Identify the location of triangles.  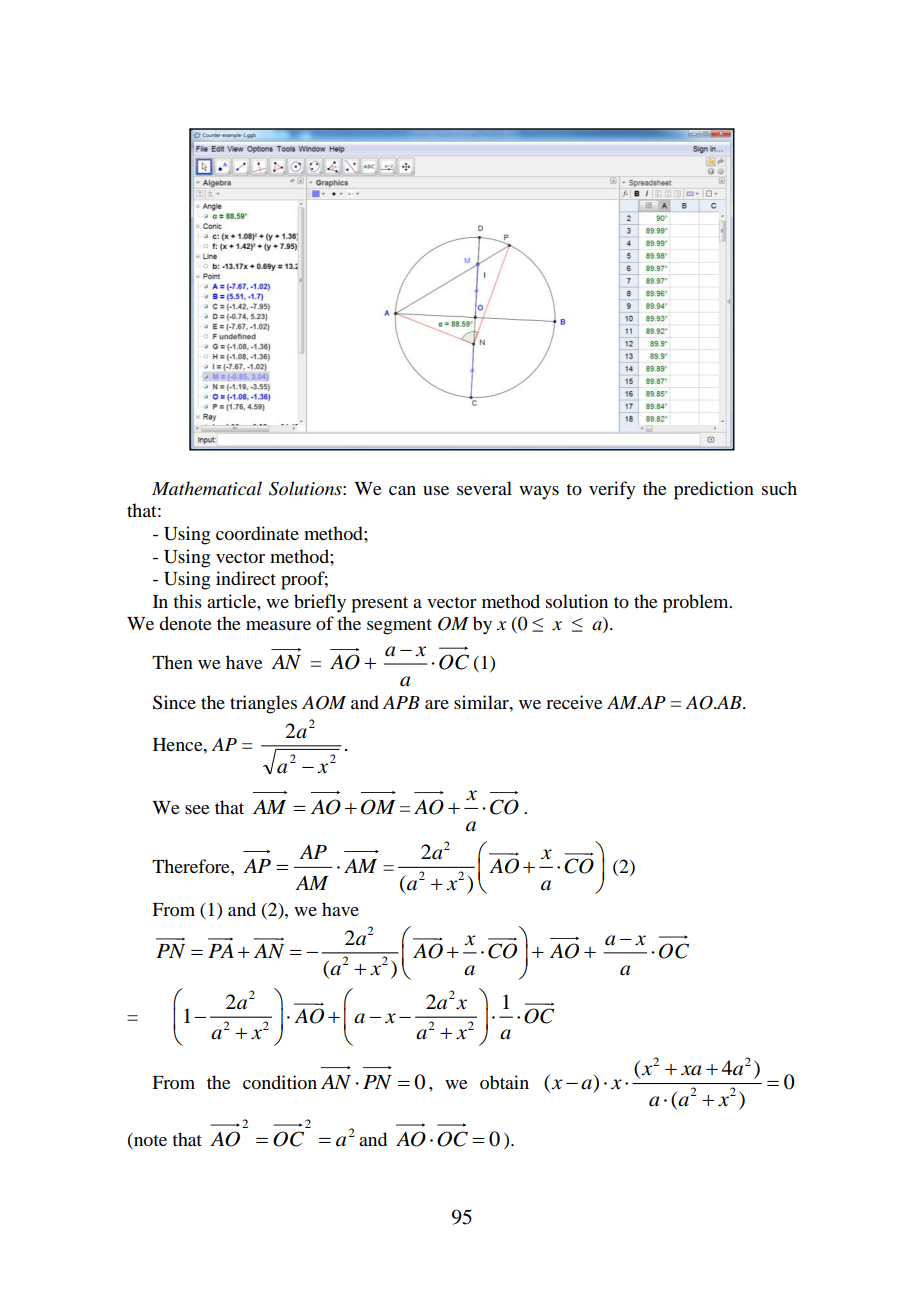
(263, 704).
